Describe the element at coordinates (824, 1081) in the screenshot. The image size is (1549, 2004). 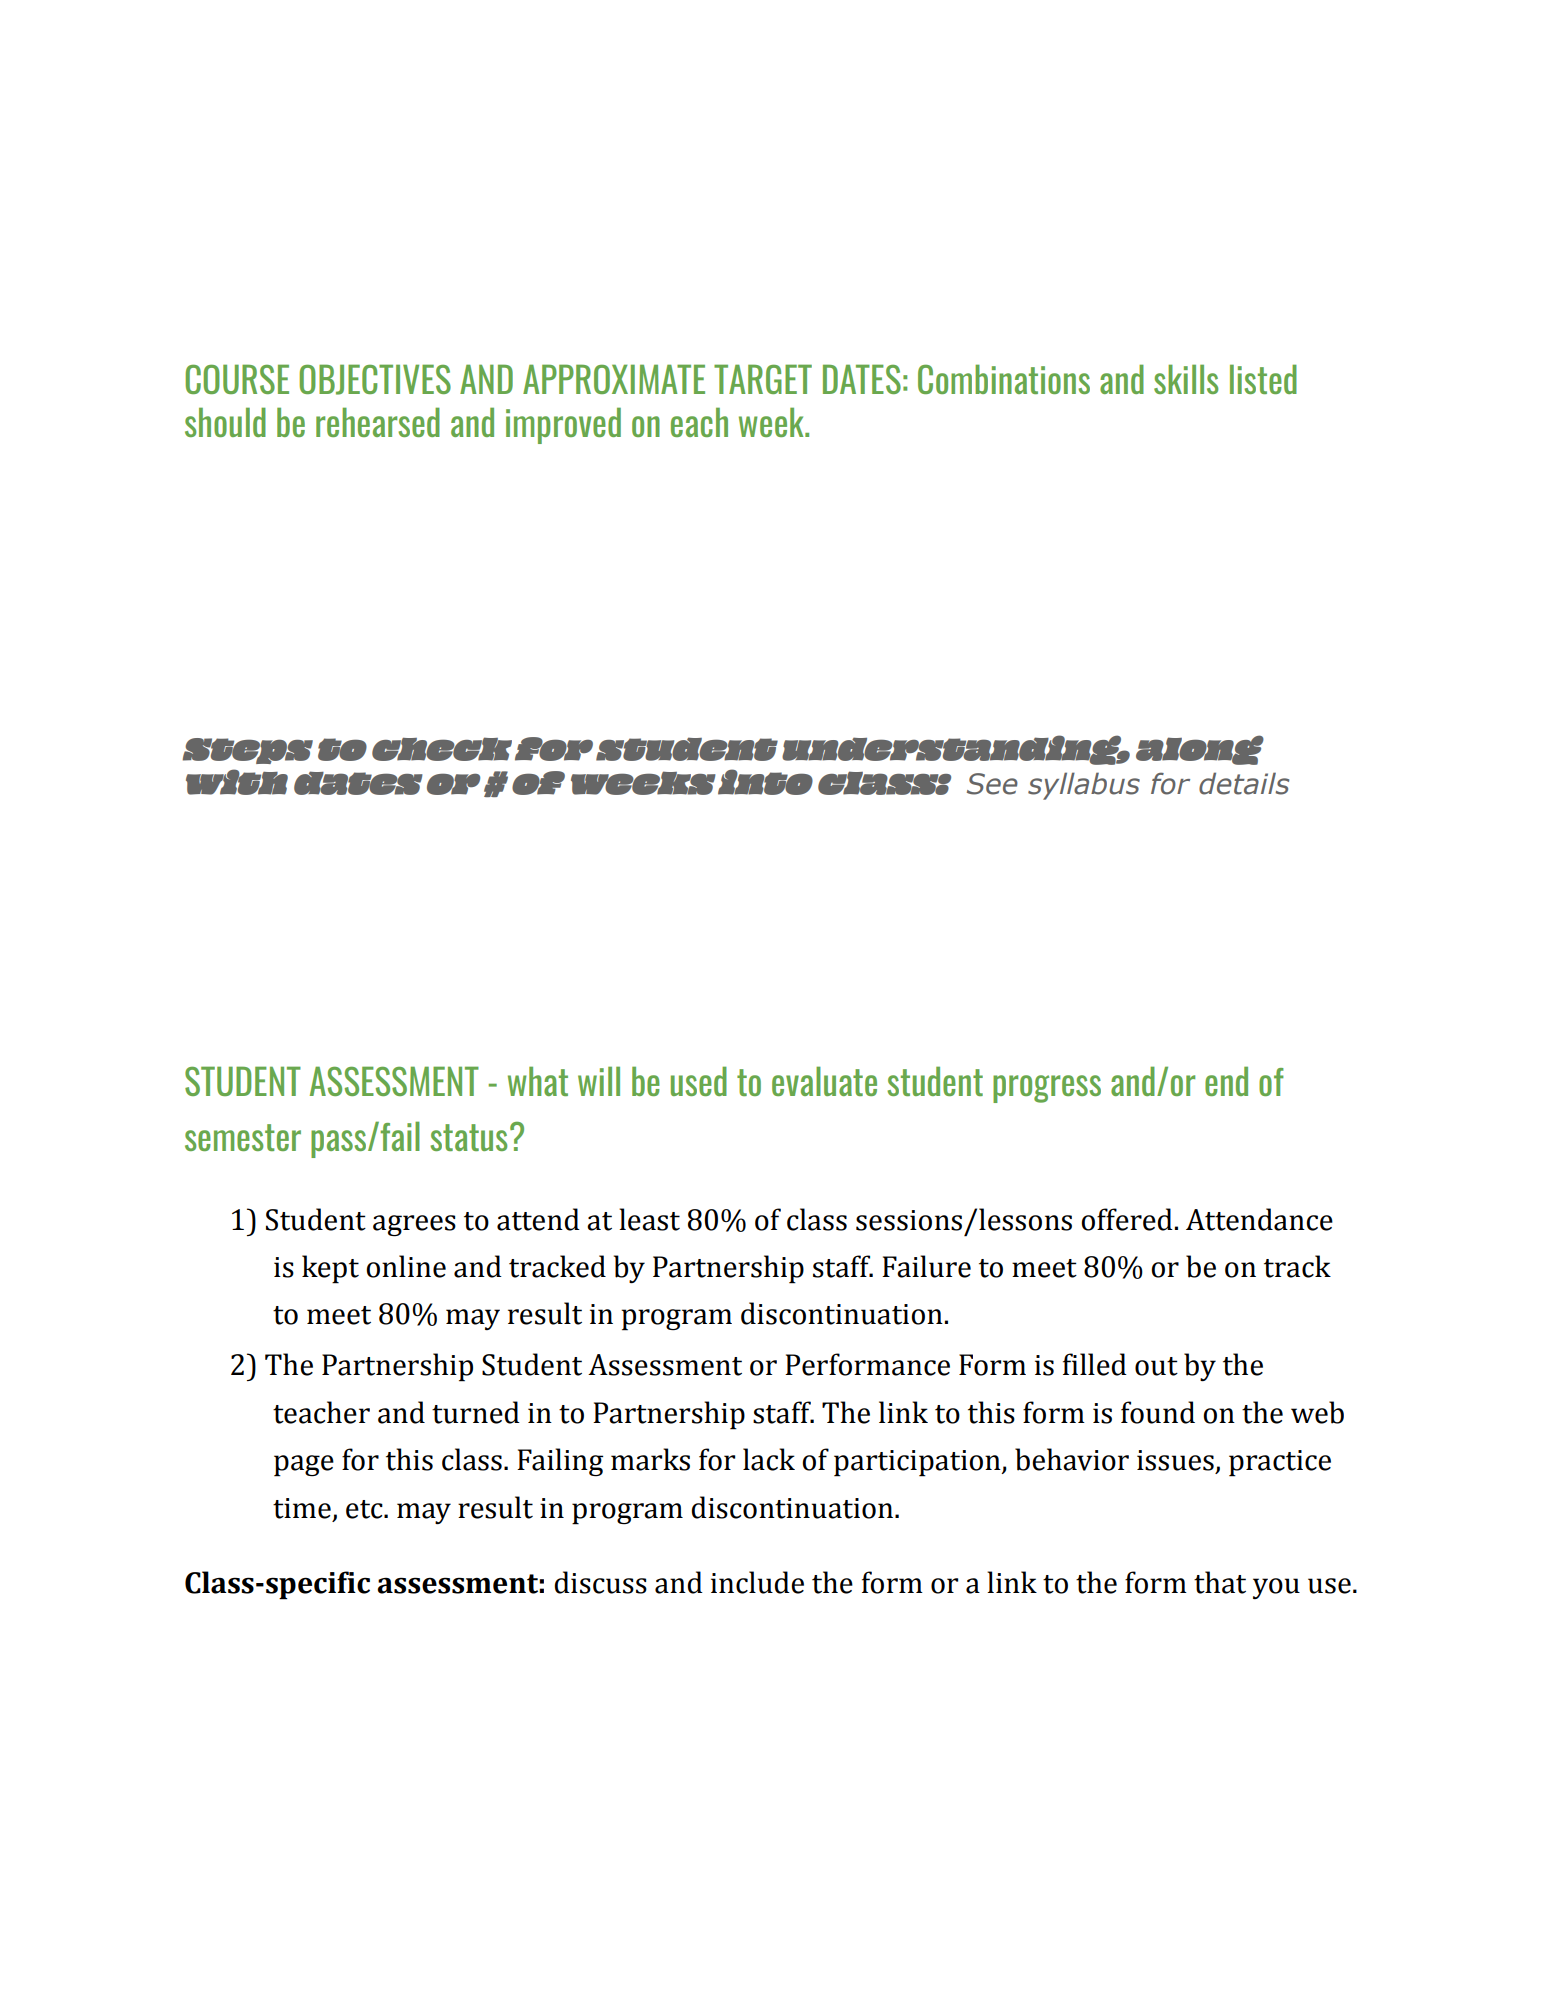
I see `evaluate` at that location.
